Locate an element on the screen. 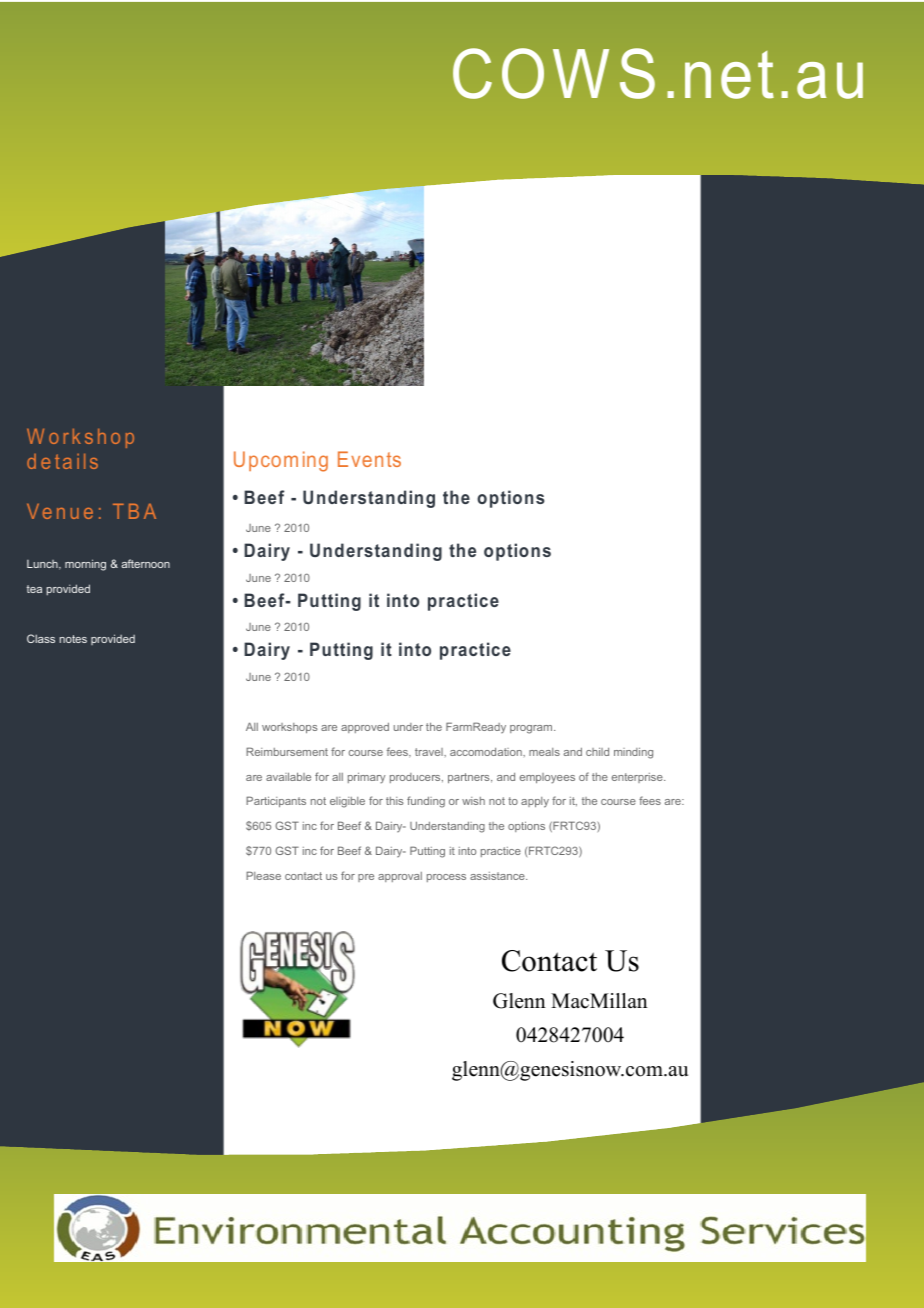  Please is located at coordinates (263, 875).
